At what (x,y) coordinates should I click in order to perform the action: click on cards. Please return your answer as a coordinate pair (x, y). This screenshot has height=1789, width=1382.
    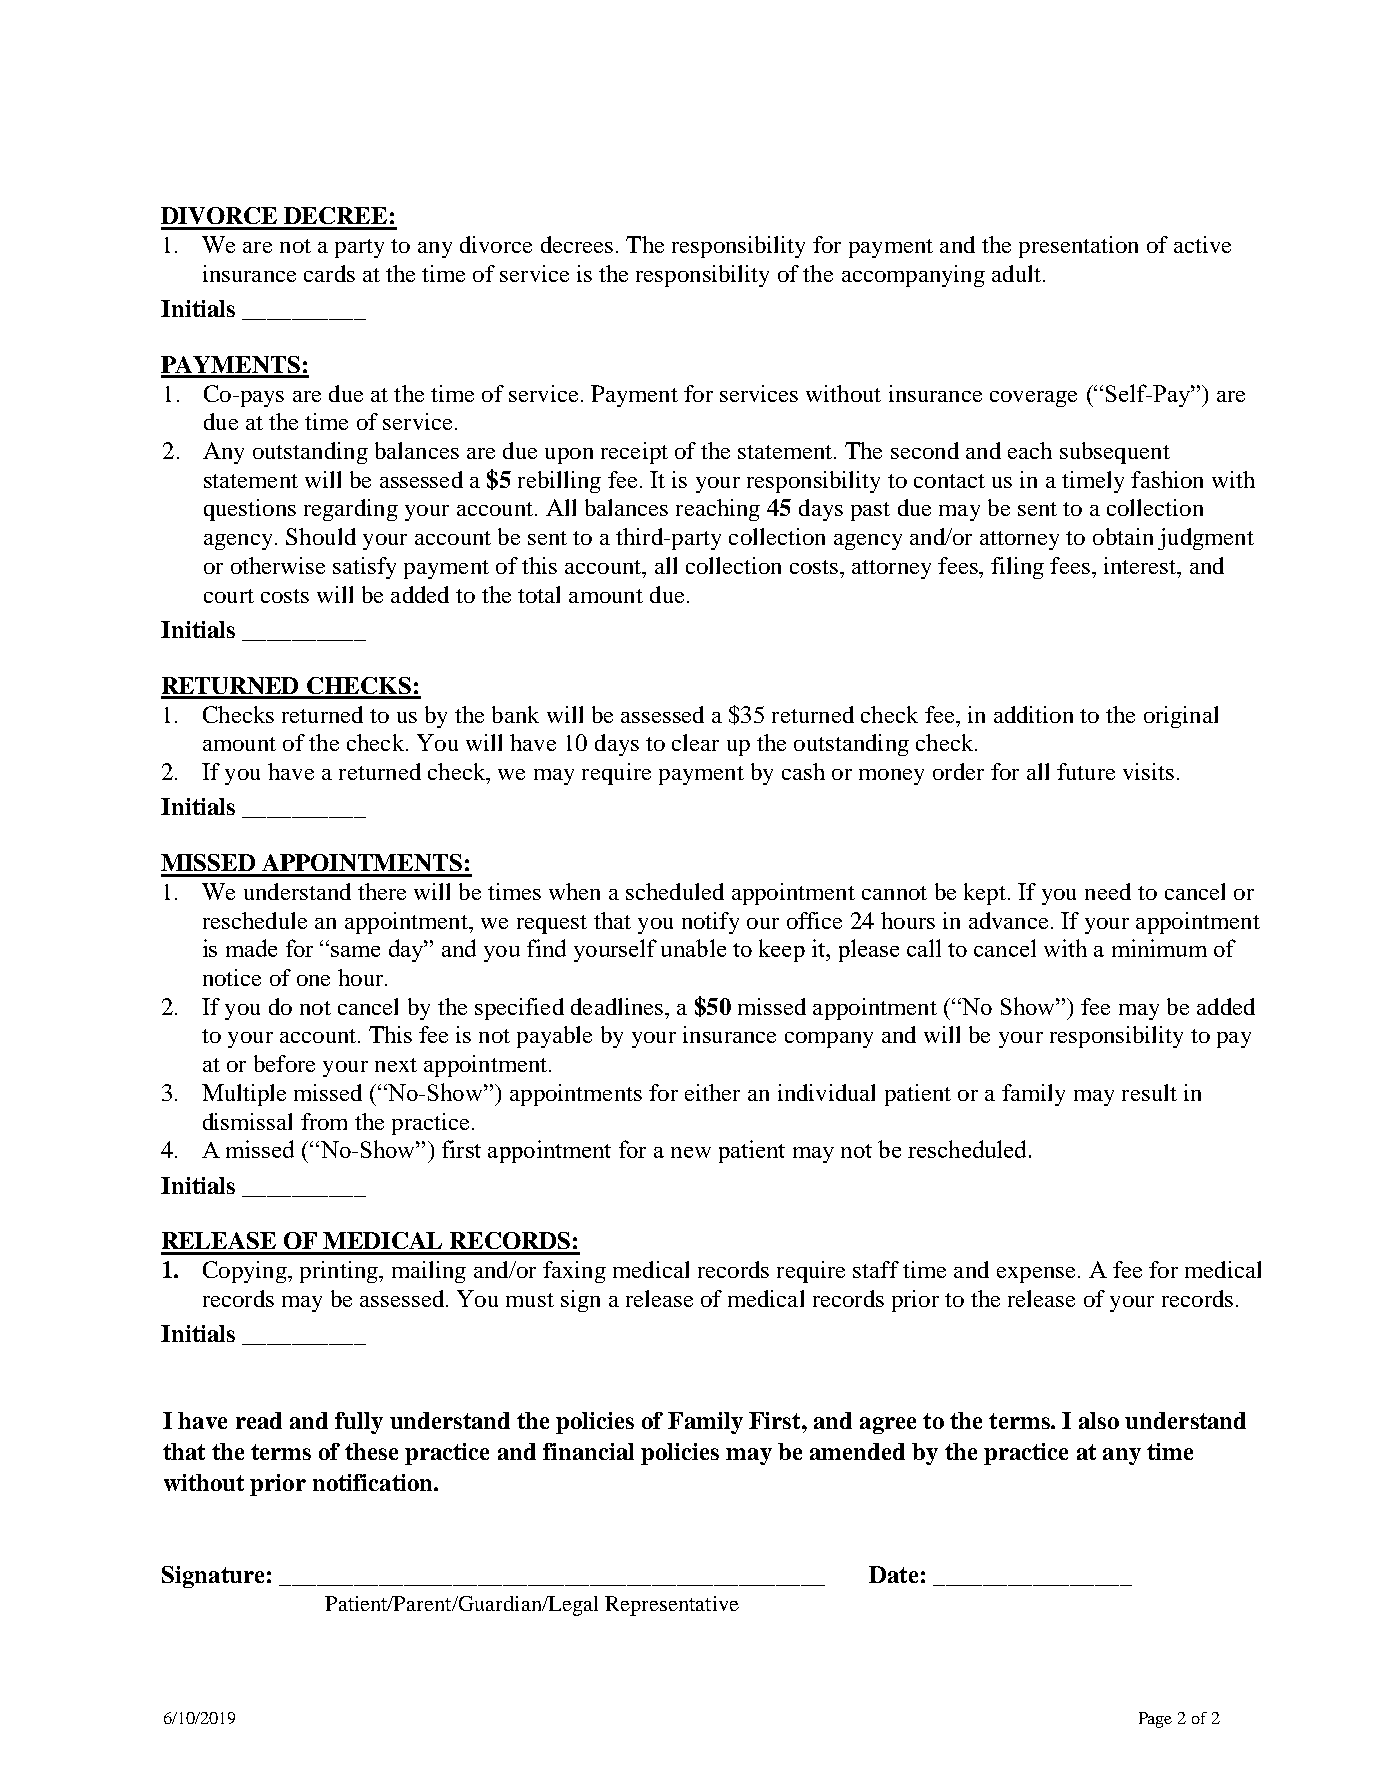
    Looking at the image, I should click on (329, 273).
